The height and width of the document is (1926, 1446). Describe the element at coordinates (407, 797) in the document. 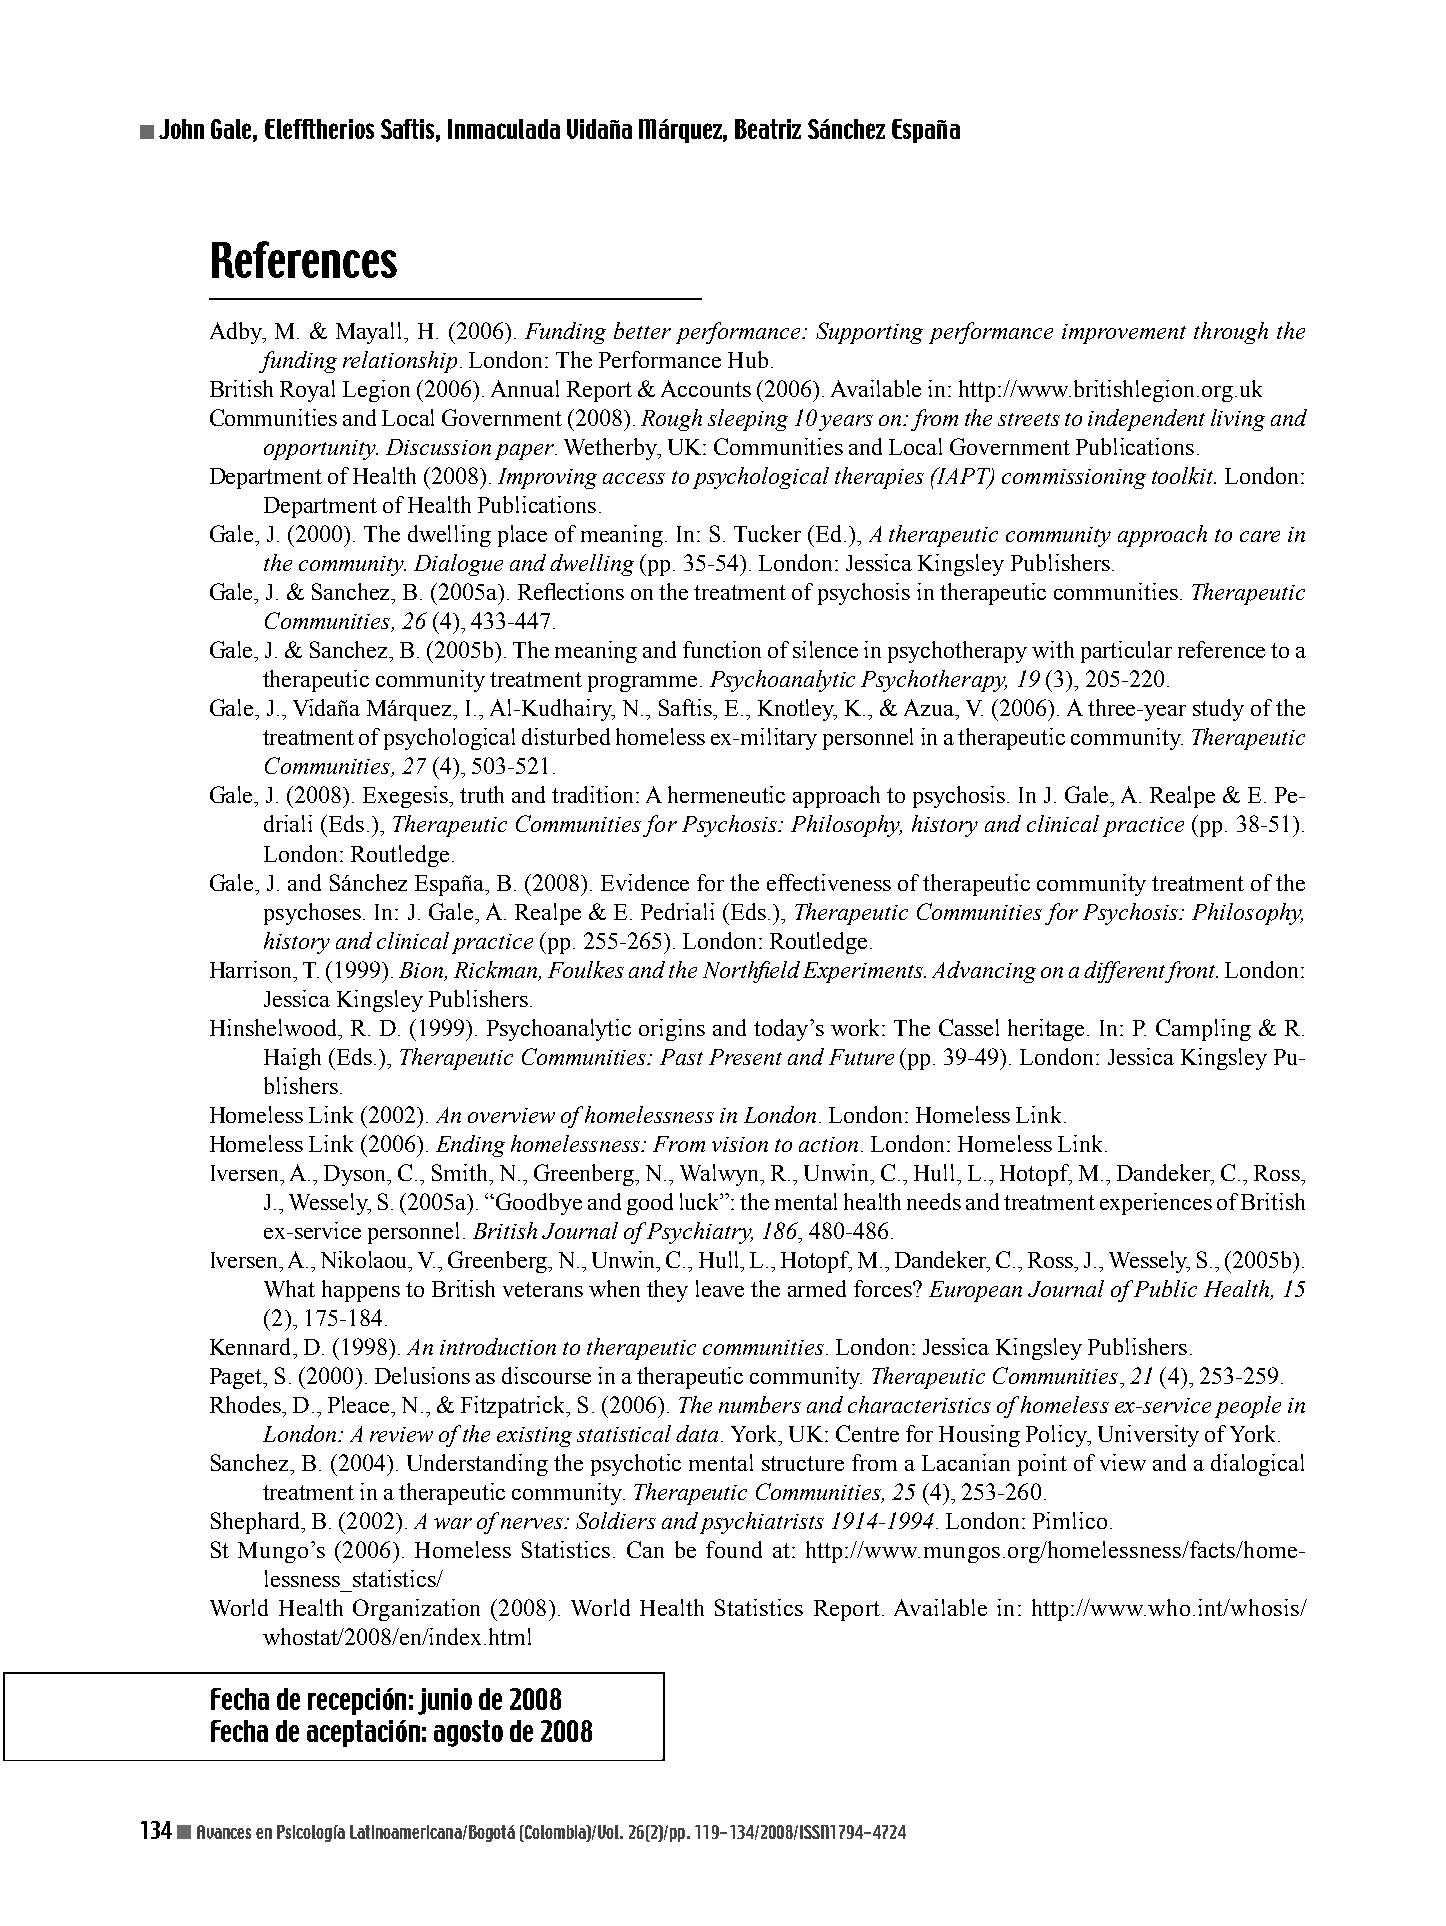

I see `Exegesis` at that location.
